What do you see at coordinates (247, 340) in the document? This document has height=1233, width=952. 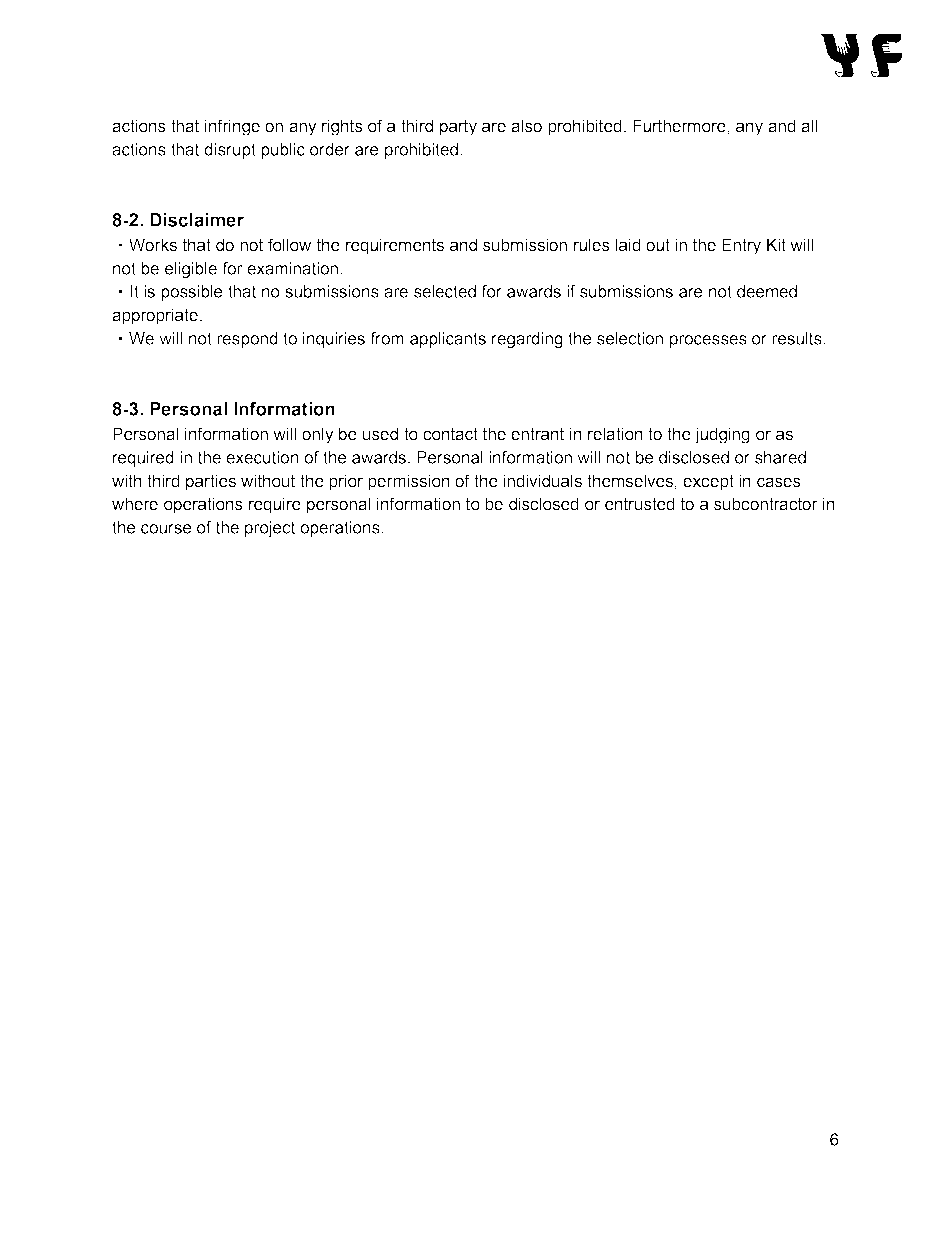 I see `respond` at bounding box center [247, 340].
